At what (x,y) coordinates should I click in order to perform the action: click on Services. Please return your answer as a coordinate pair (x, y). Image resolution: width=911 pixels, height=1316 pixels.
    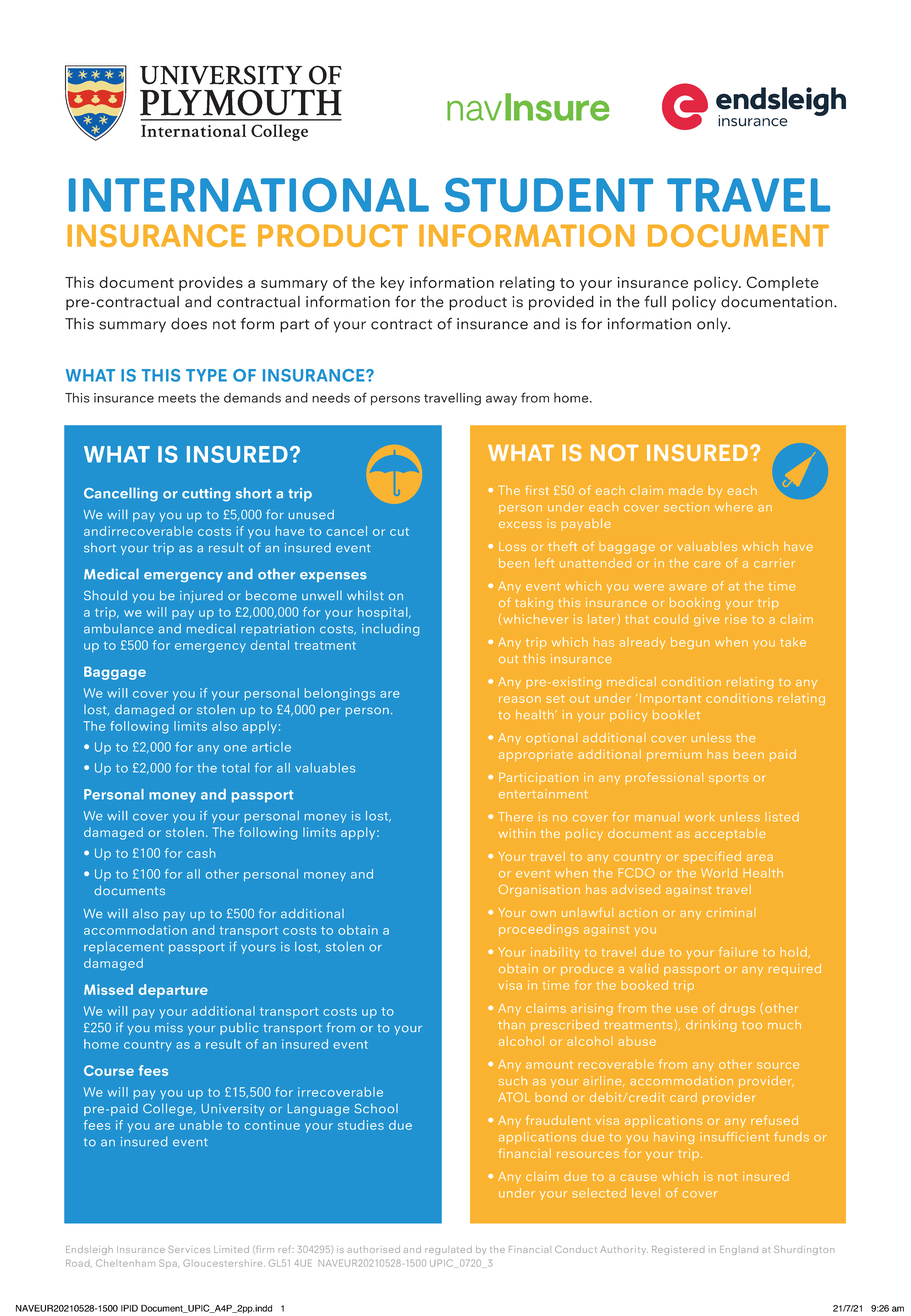
    Looking at the image, I should click on (189, 1249).
